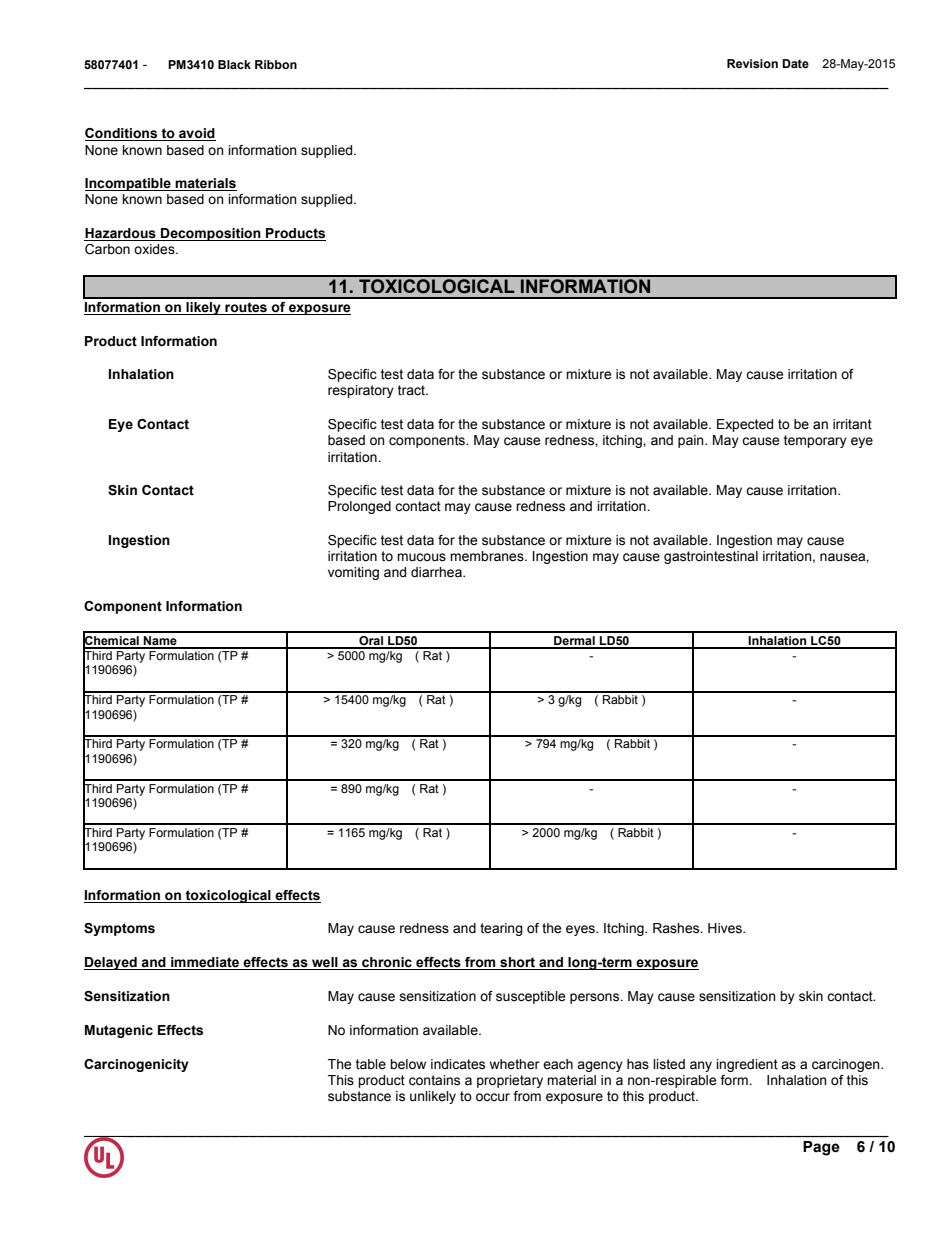 This screenshot has height=1233, width=952. I want to click on tearing, so click(501, 929).
